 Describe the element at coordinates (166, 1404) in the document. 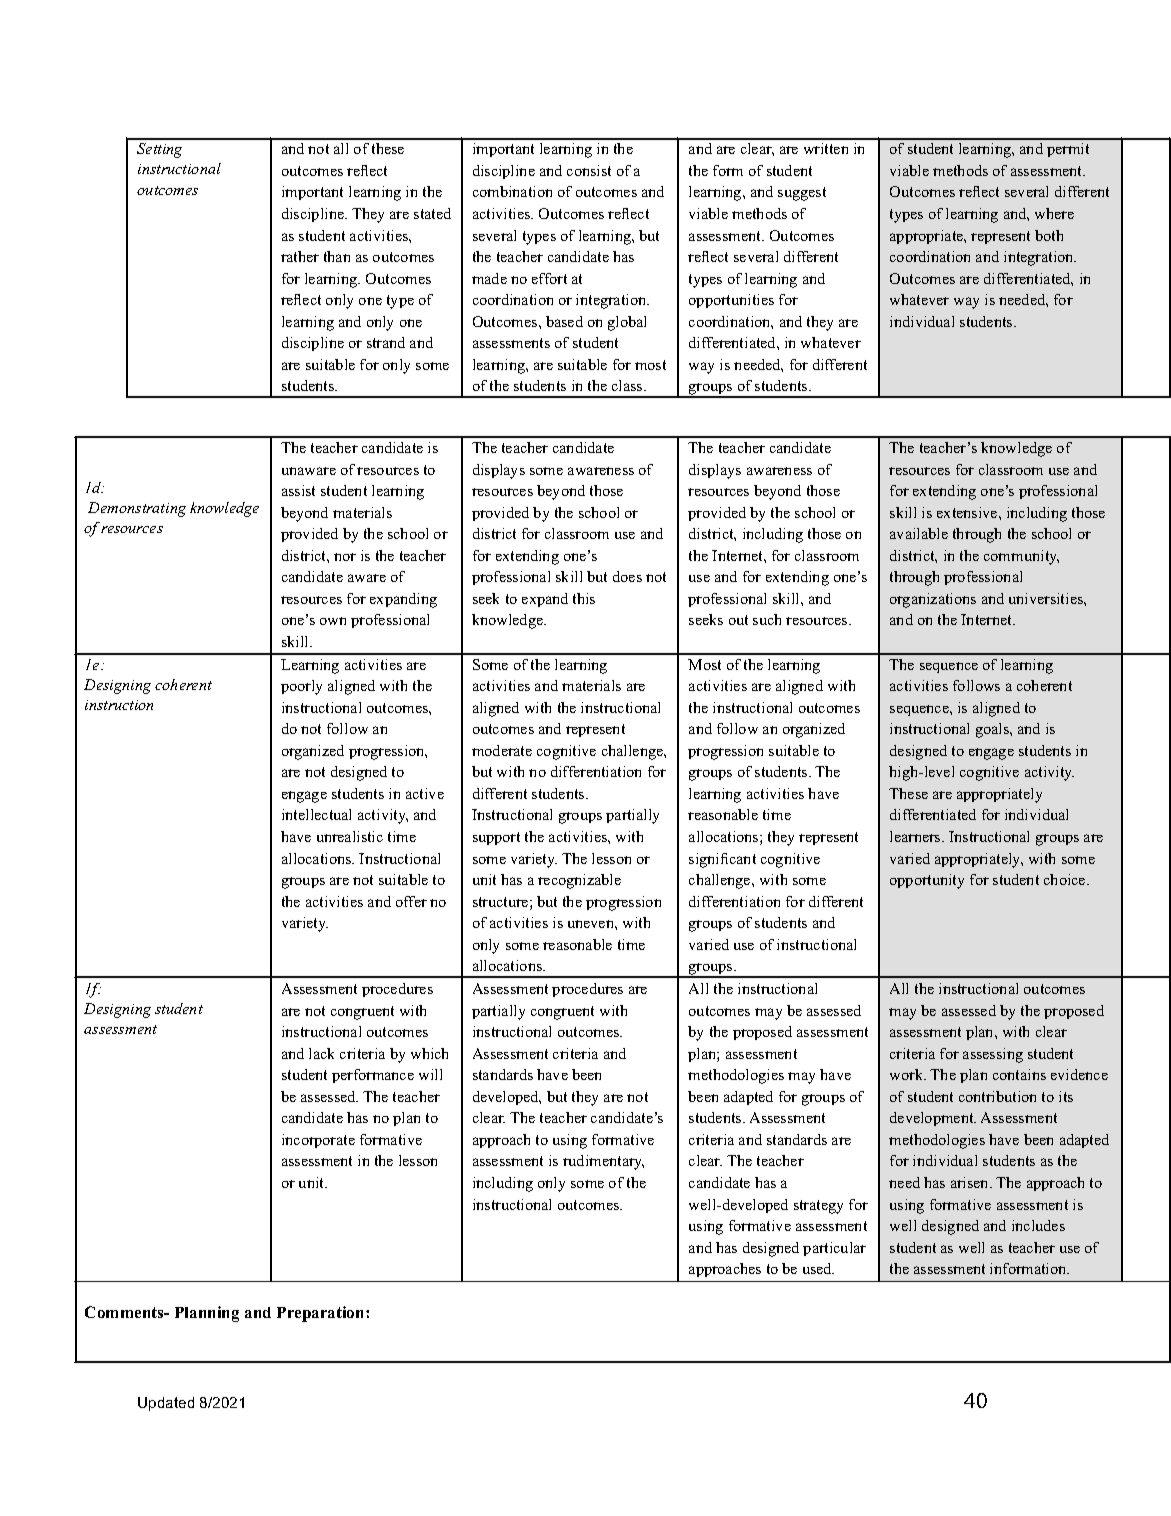

I see `Updated` at that location.
